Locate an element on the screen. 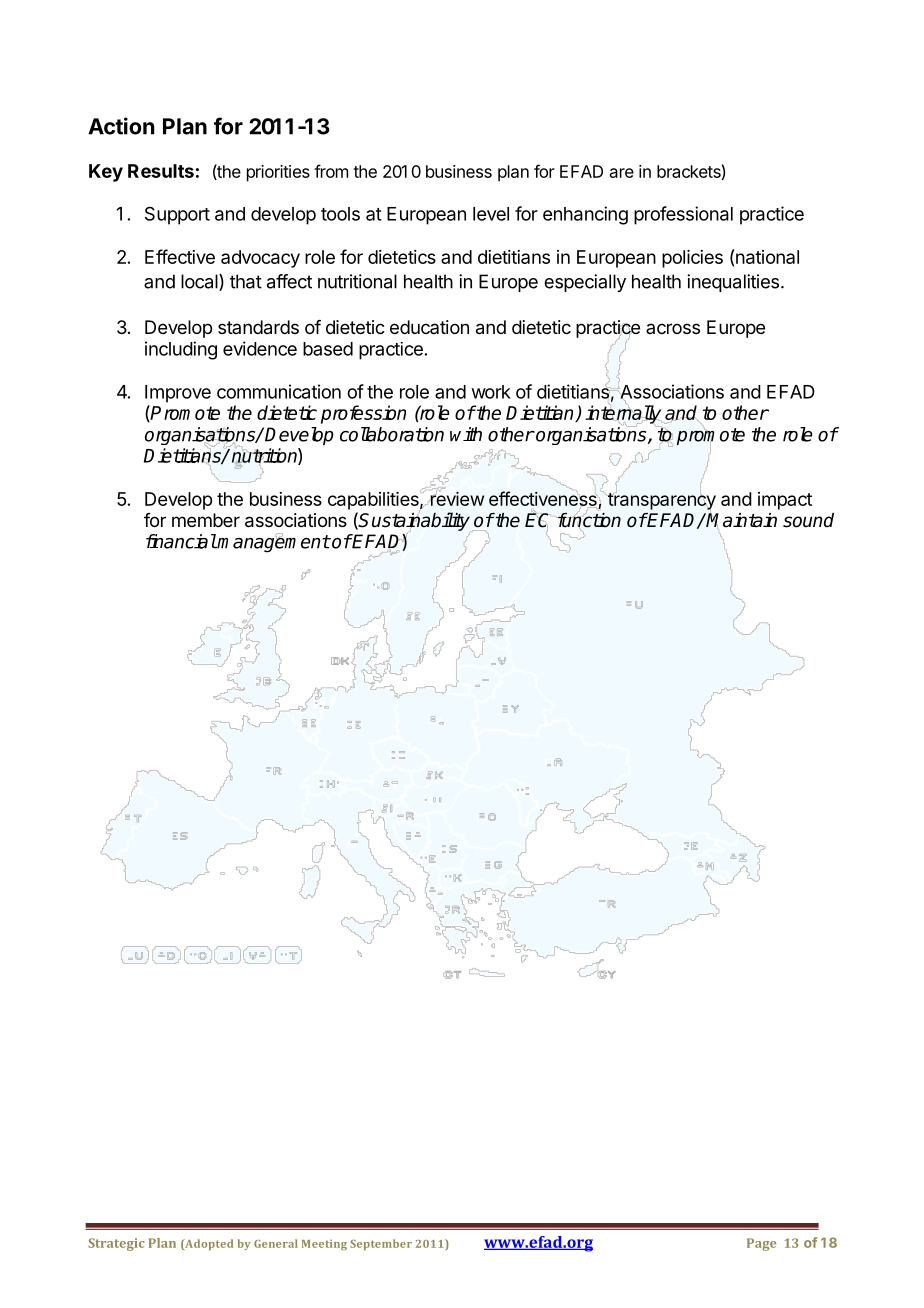  September is located at coordinates (381, 1244).
